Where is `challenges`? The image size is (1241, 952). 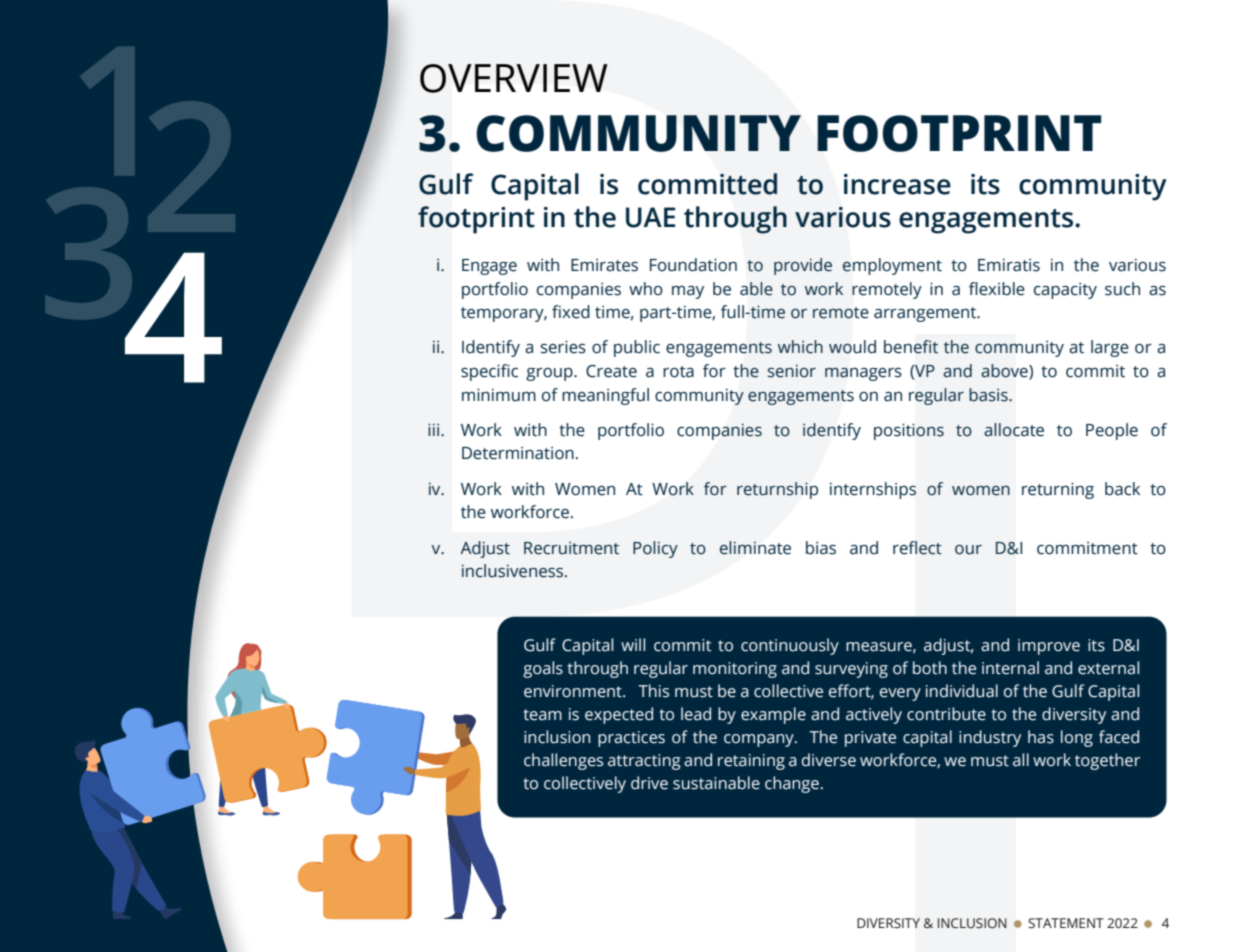
challenges is located at coordinates (563, 761).
